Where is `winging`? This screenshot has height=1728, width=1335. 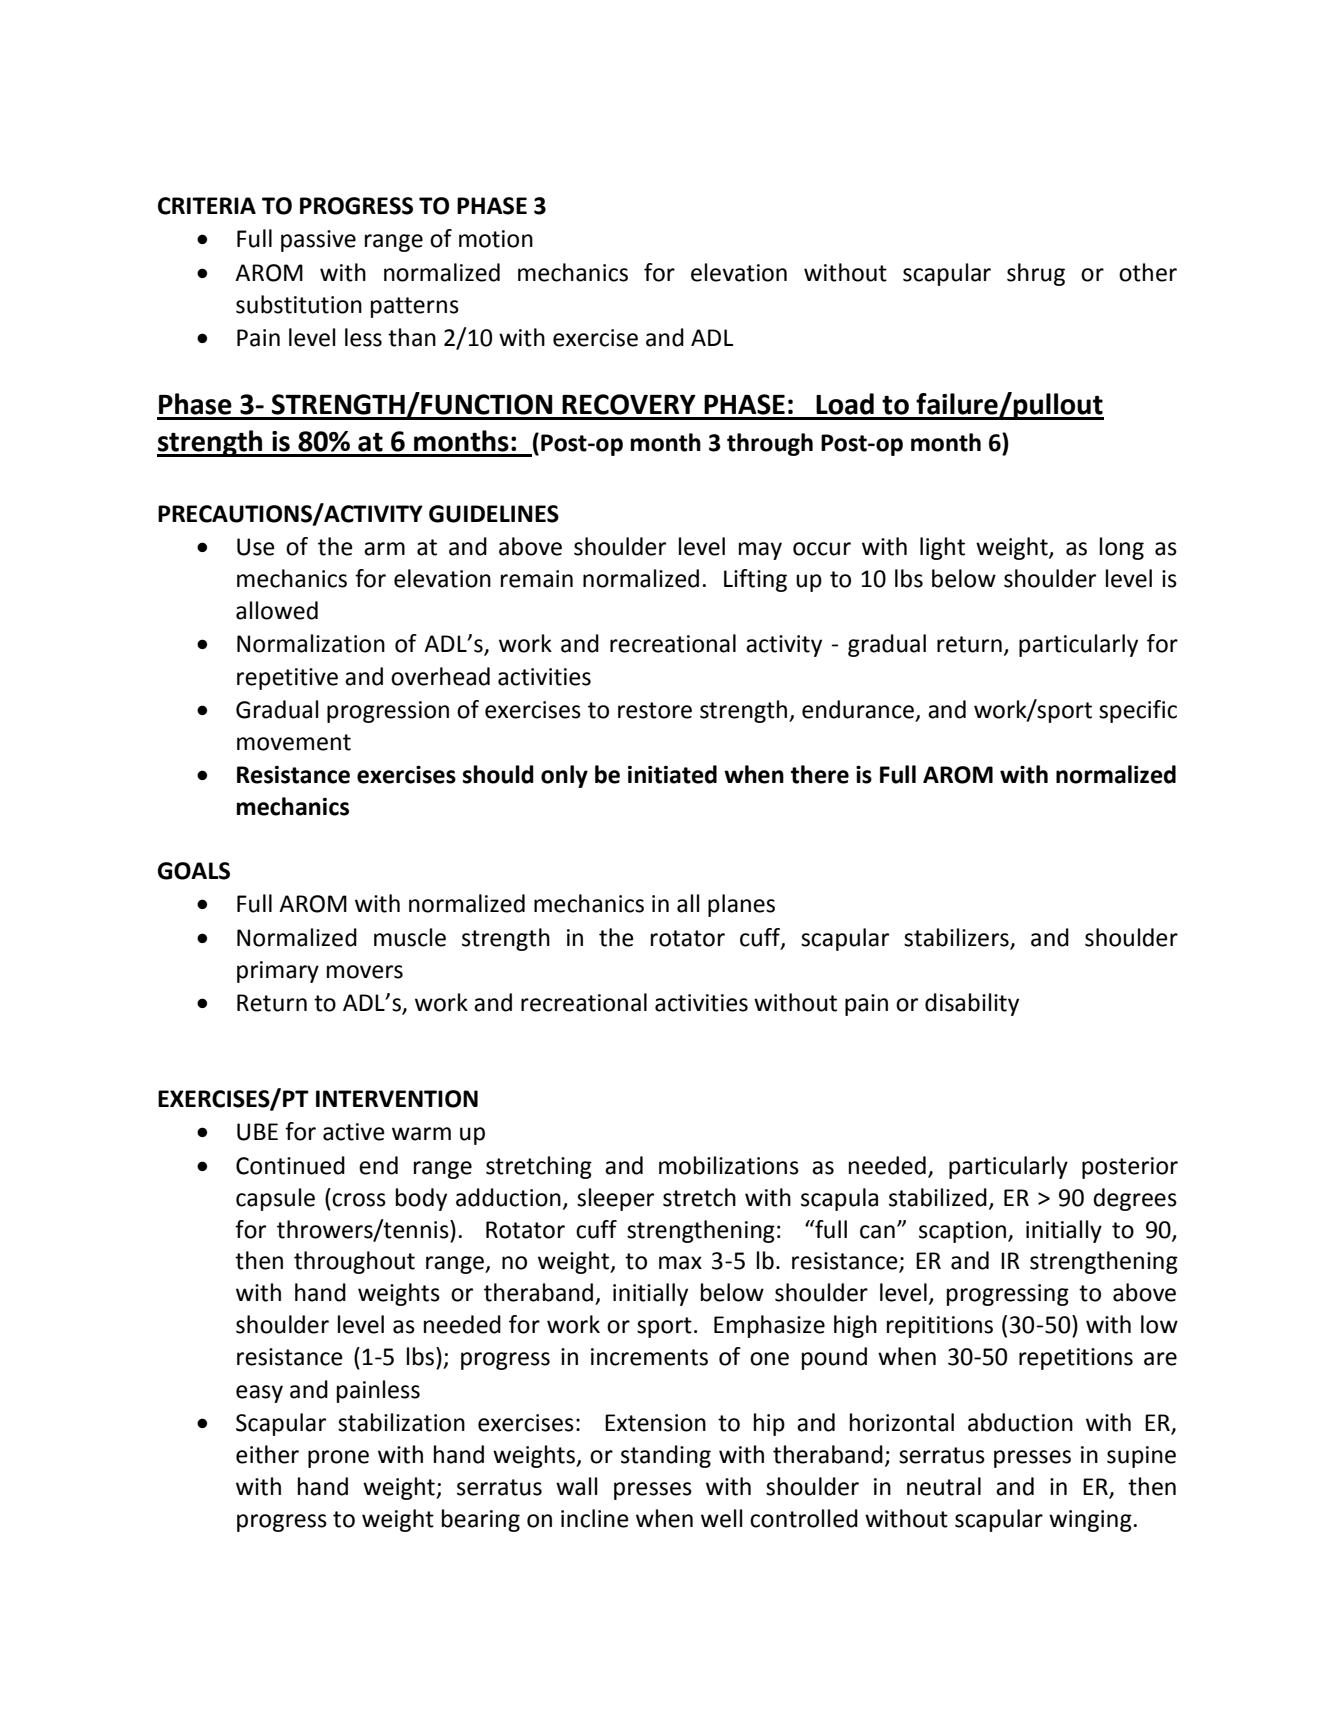 winging is located at coordinates (1090, 1521).
